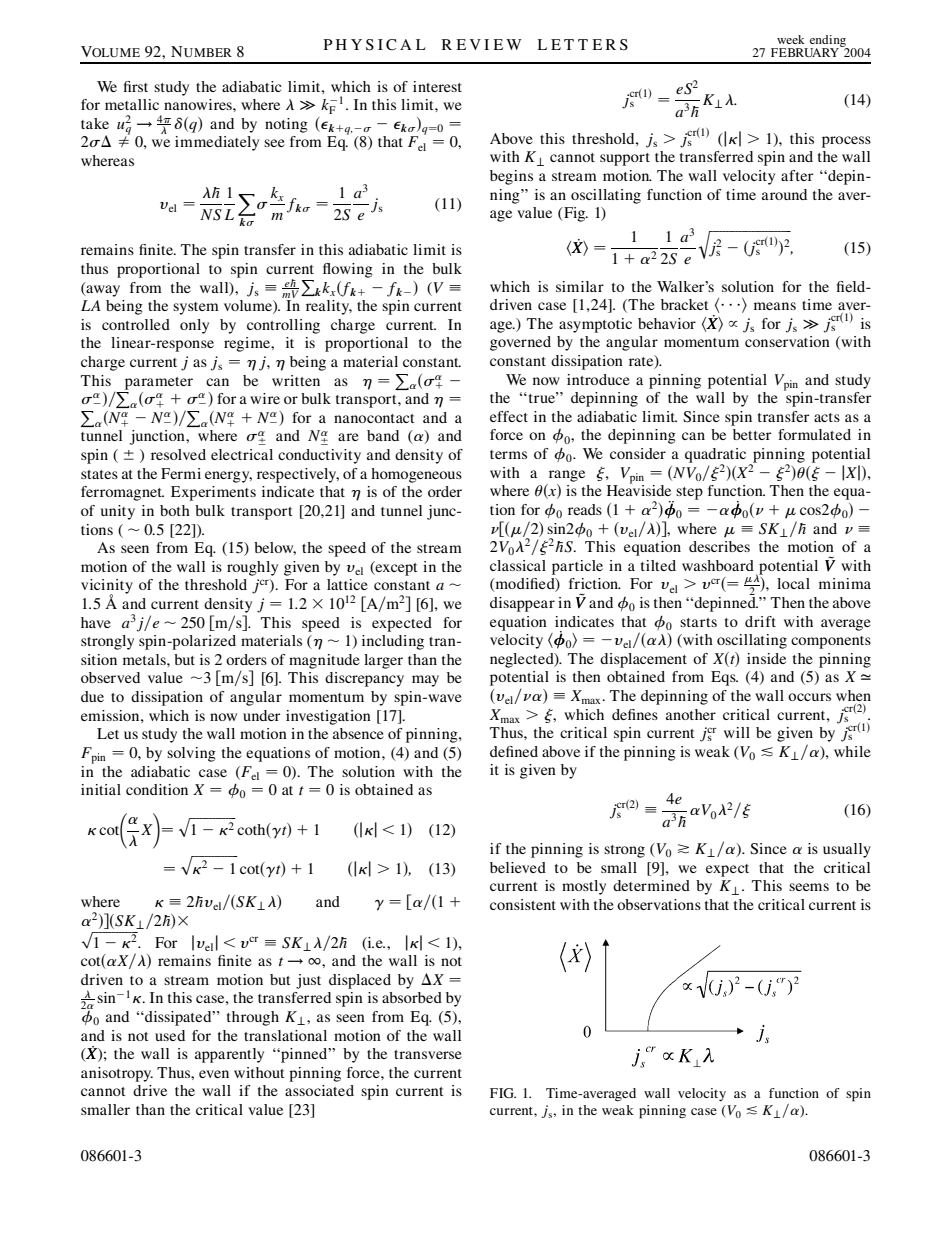  Describe the element at coordinates (518, 565) in the screenshot. I see `classical` at that location.
